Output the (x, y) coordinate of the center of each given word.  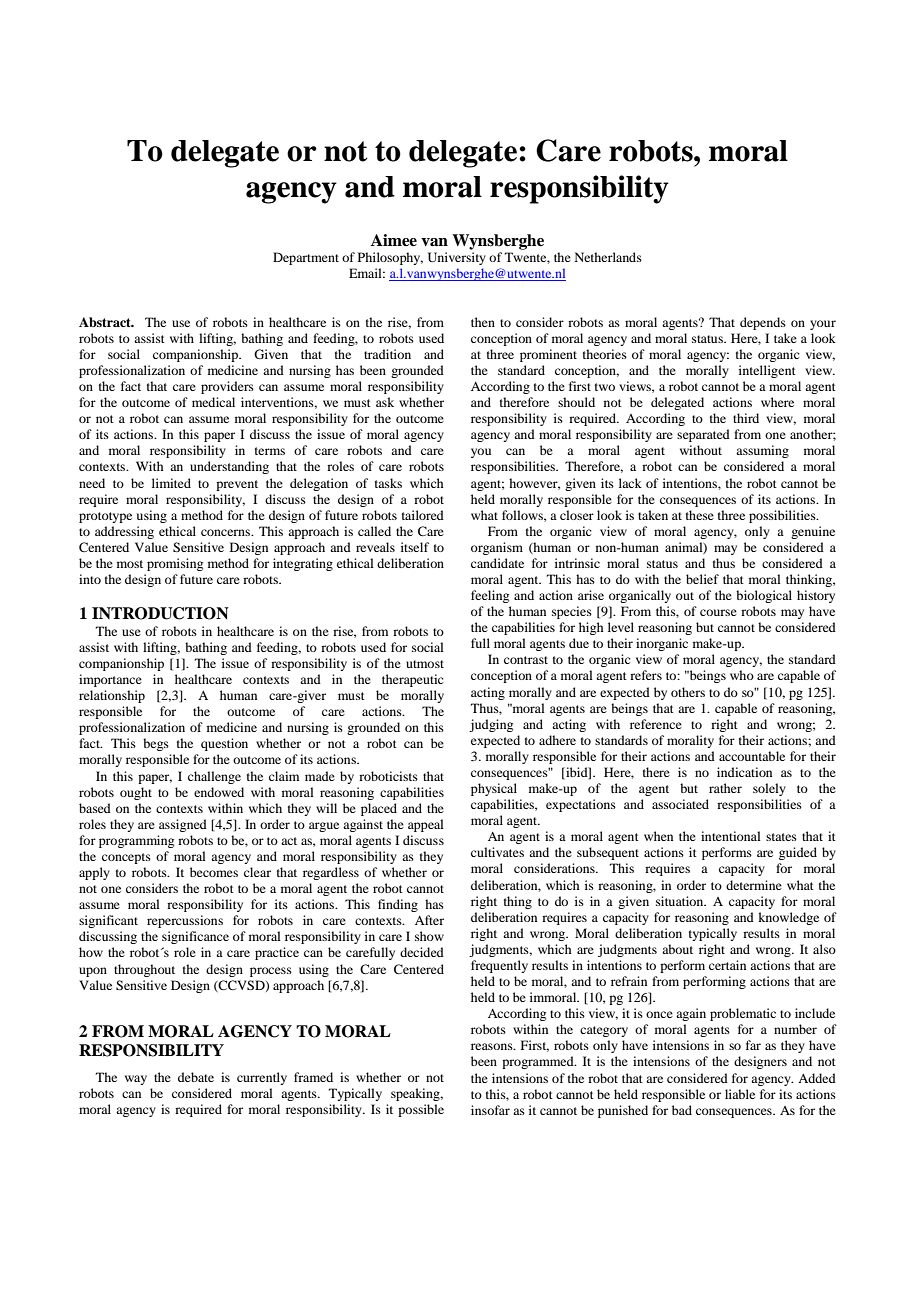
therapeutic (412, 680)
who (742, 675)
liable (740, 1094)
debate (196, 1077)
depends (763, 323)
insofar (490, 1110)
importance (110, 680)
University (457, 258)
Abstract (106, 322)
